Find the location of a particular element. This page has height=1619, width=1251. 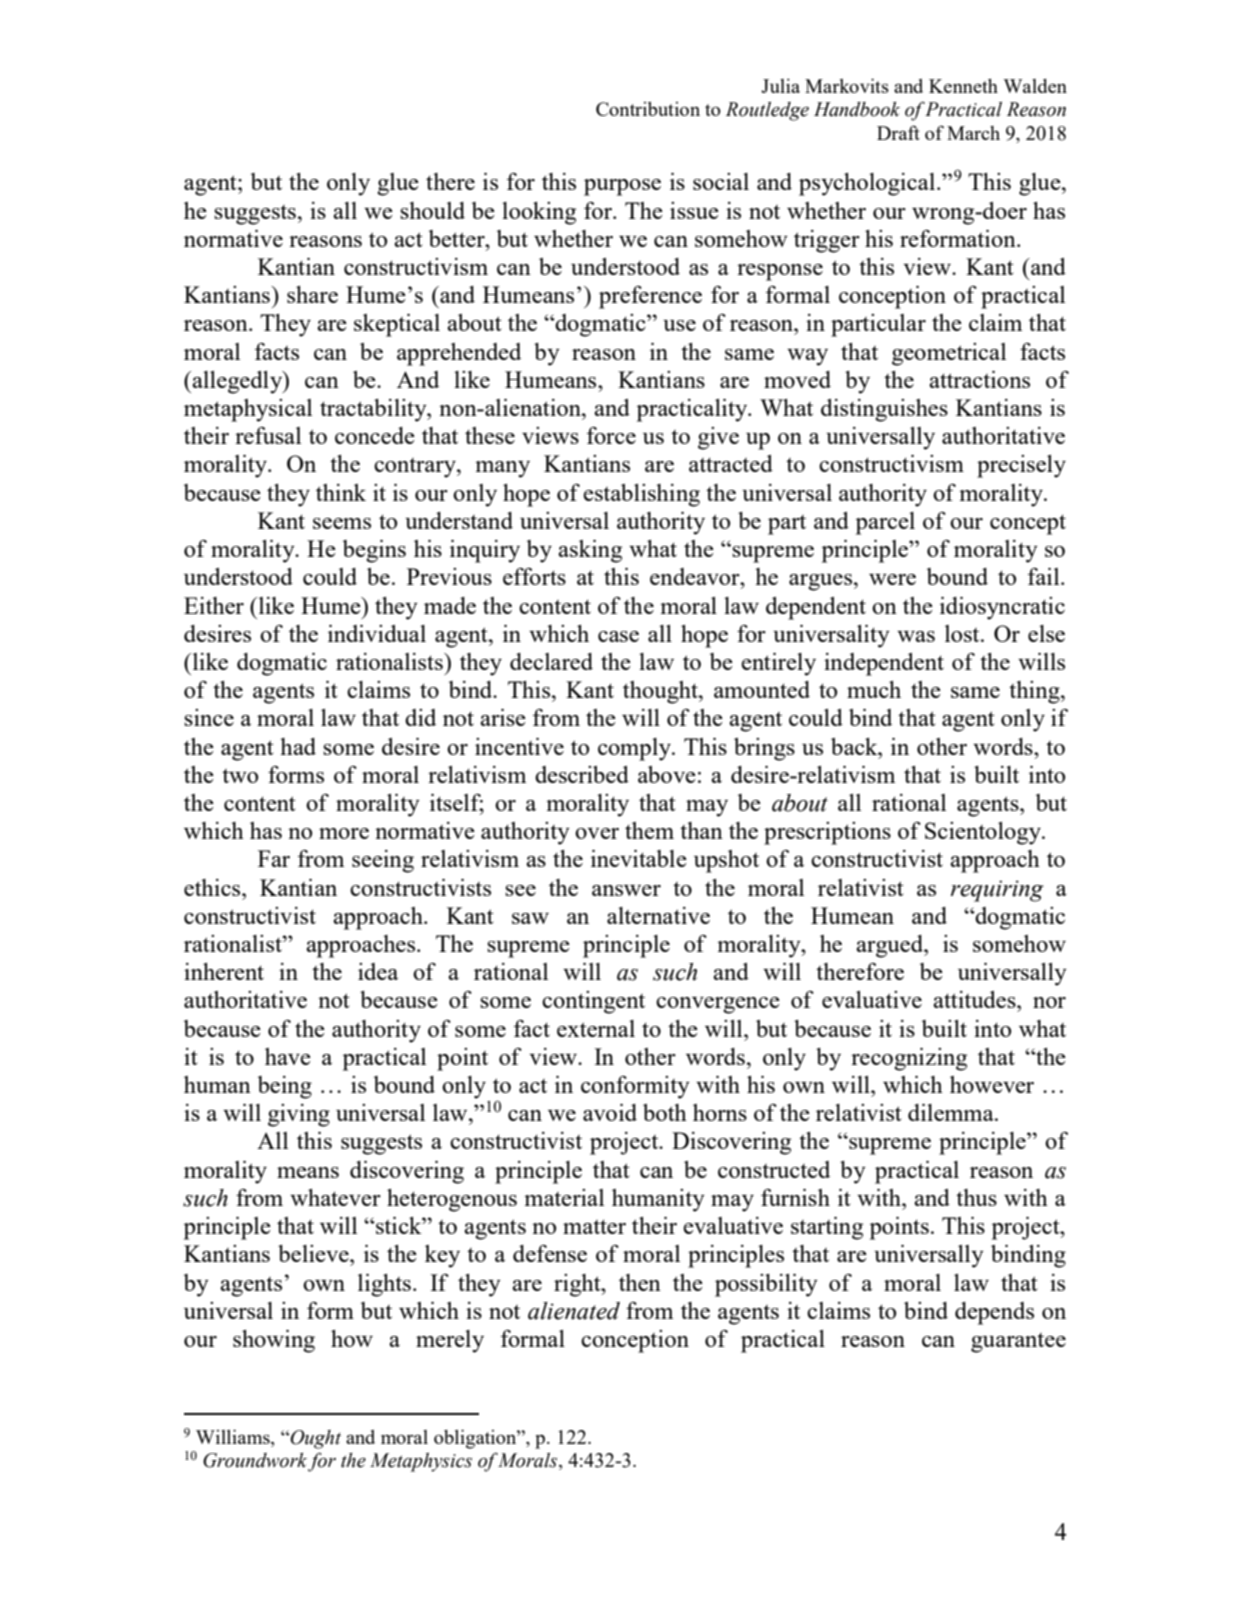

were is located at coordinates (892, 579).
